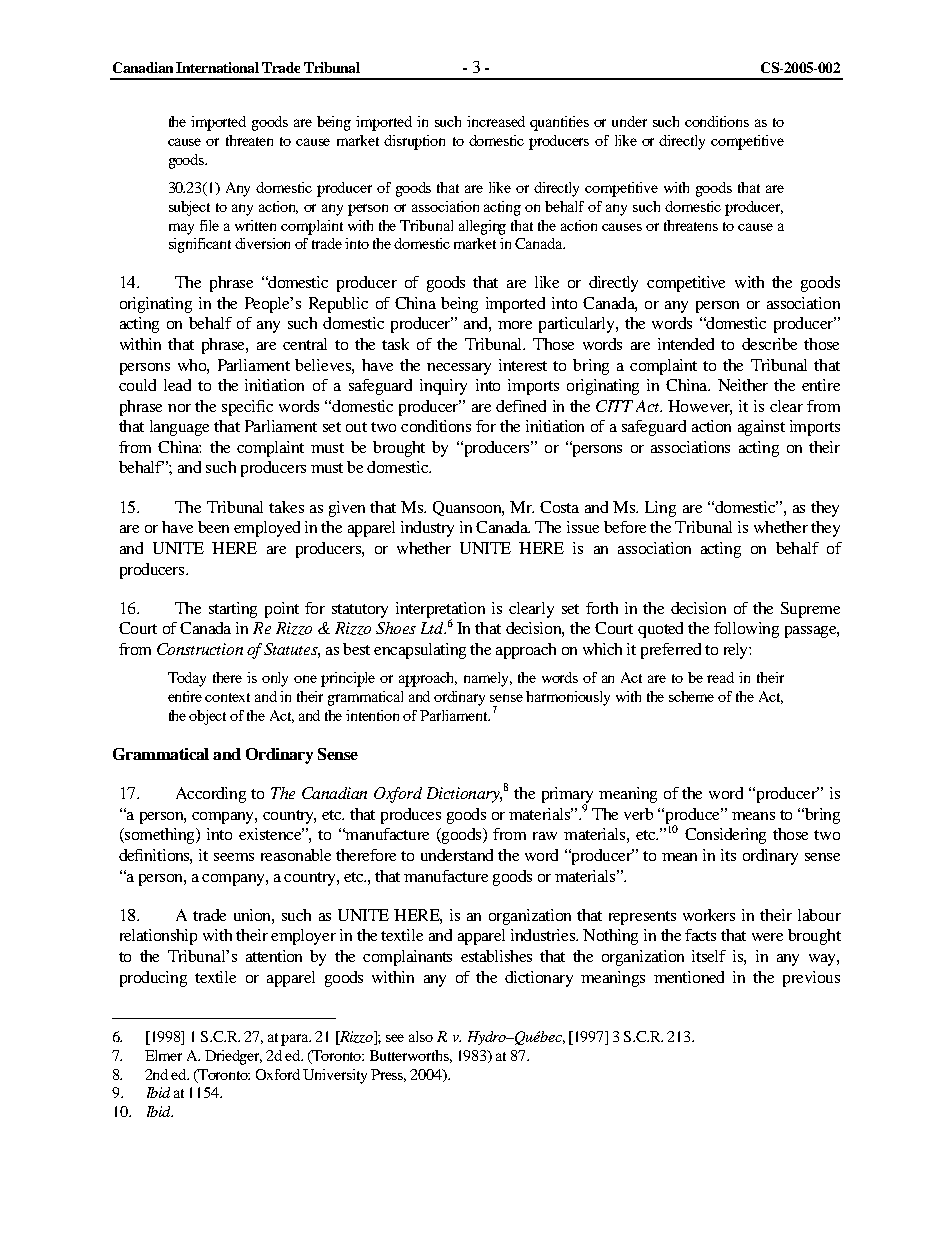 The width and height of the image is (952, 1233). Describe the element at coordinates (689, 977) in the image. I see `mentioned` at that location.
